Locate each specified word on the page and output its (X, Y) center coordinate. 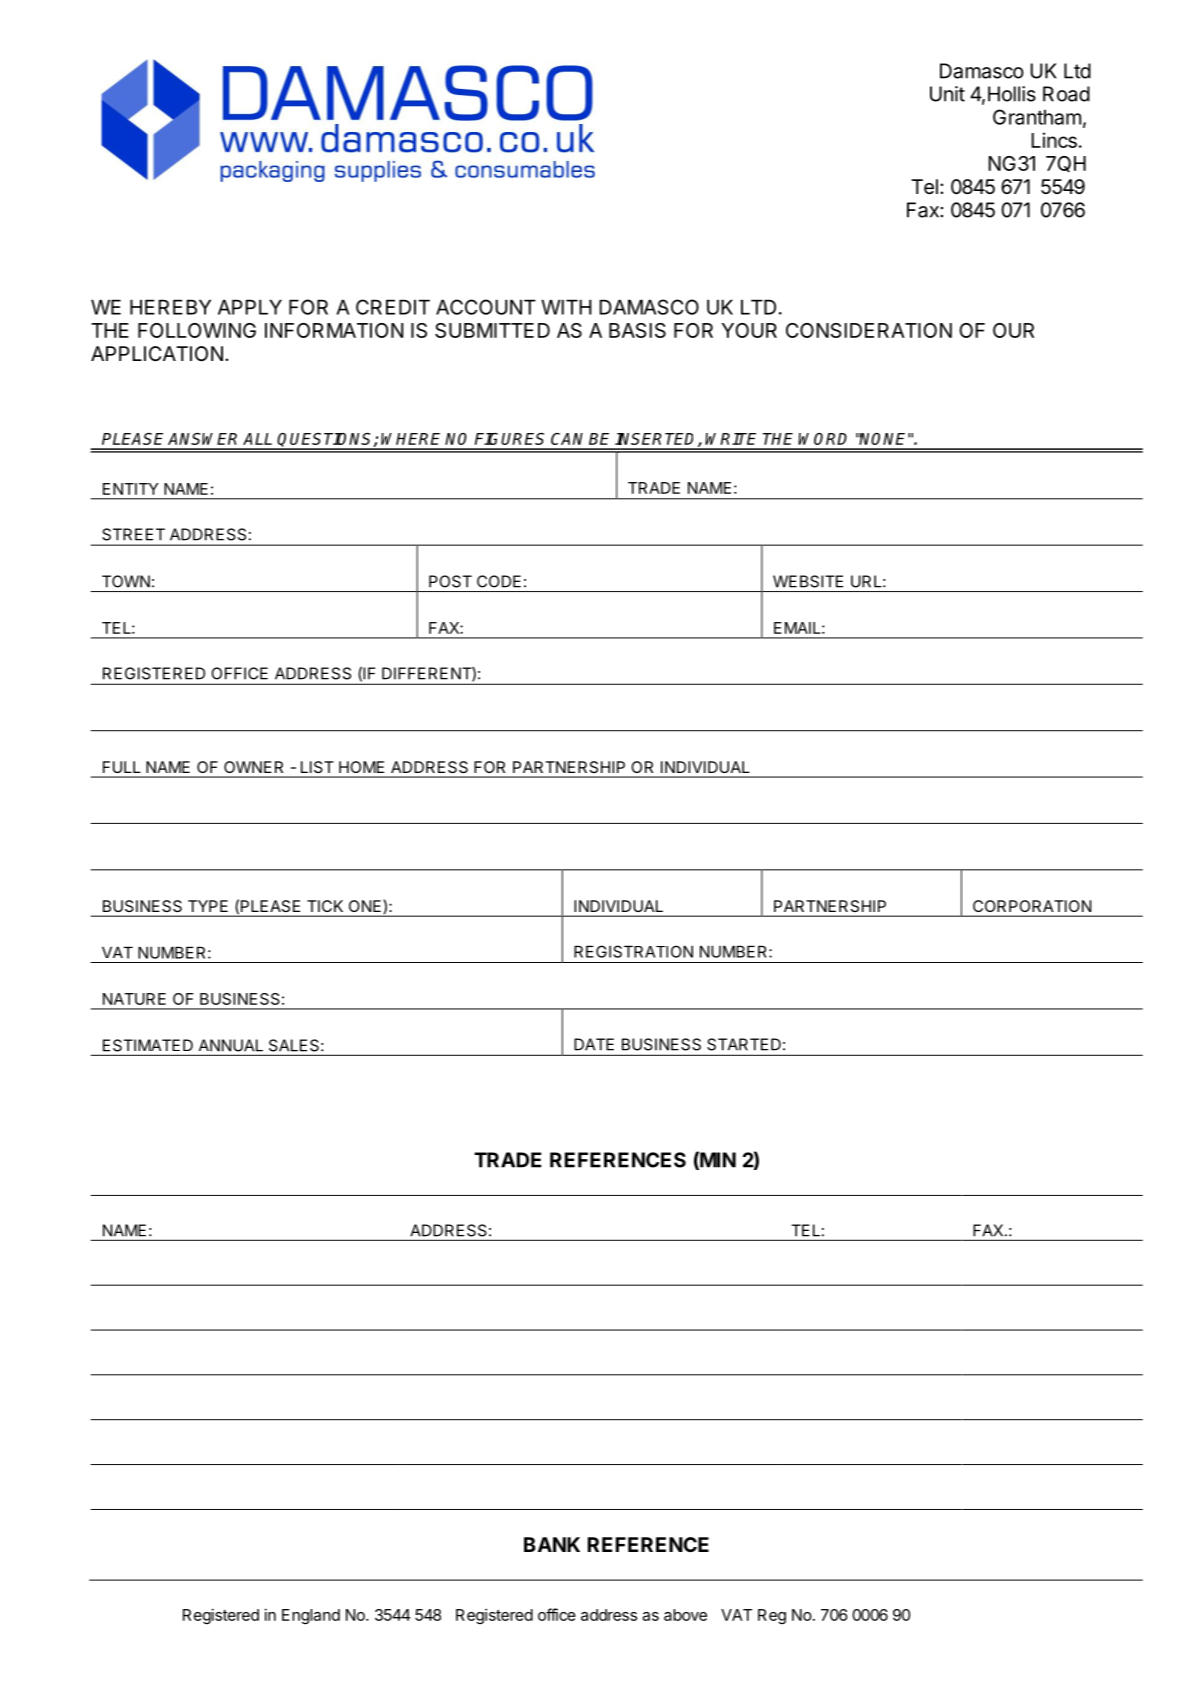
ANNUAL (231, 1045)
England (311, 1616)
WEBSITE (808, 581)
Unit (947, 94)
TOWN (126, 581)
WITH (566, 307)
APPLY (250, 307)
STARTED (744, 1044)
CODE (499, 581)
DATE (594, 1044)
